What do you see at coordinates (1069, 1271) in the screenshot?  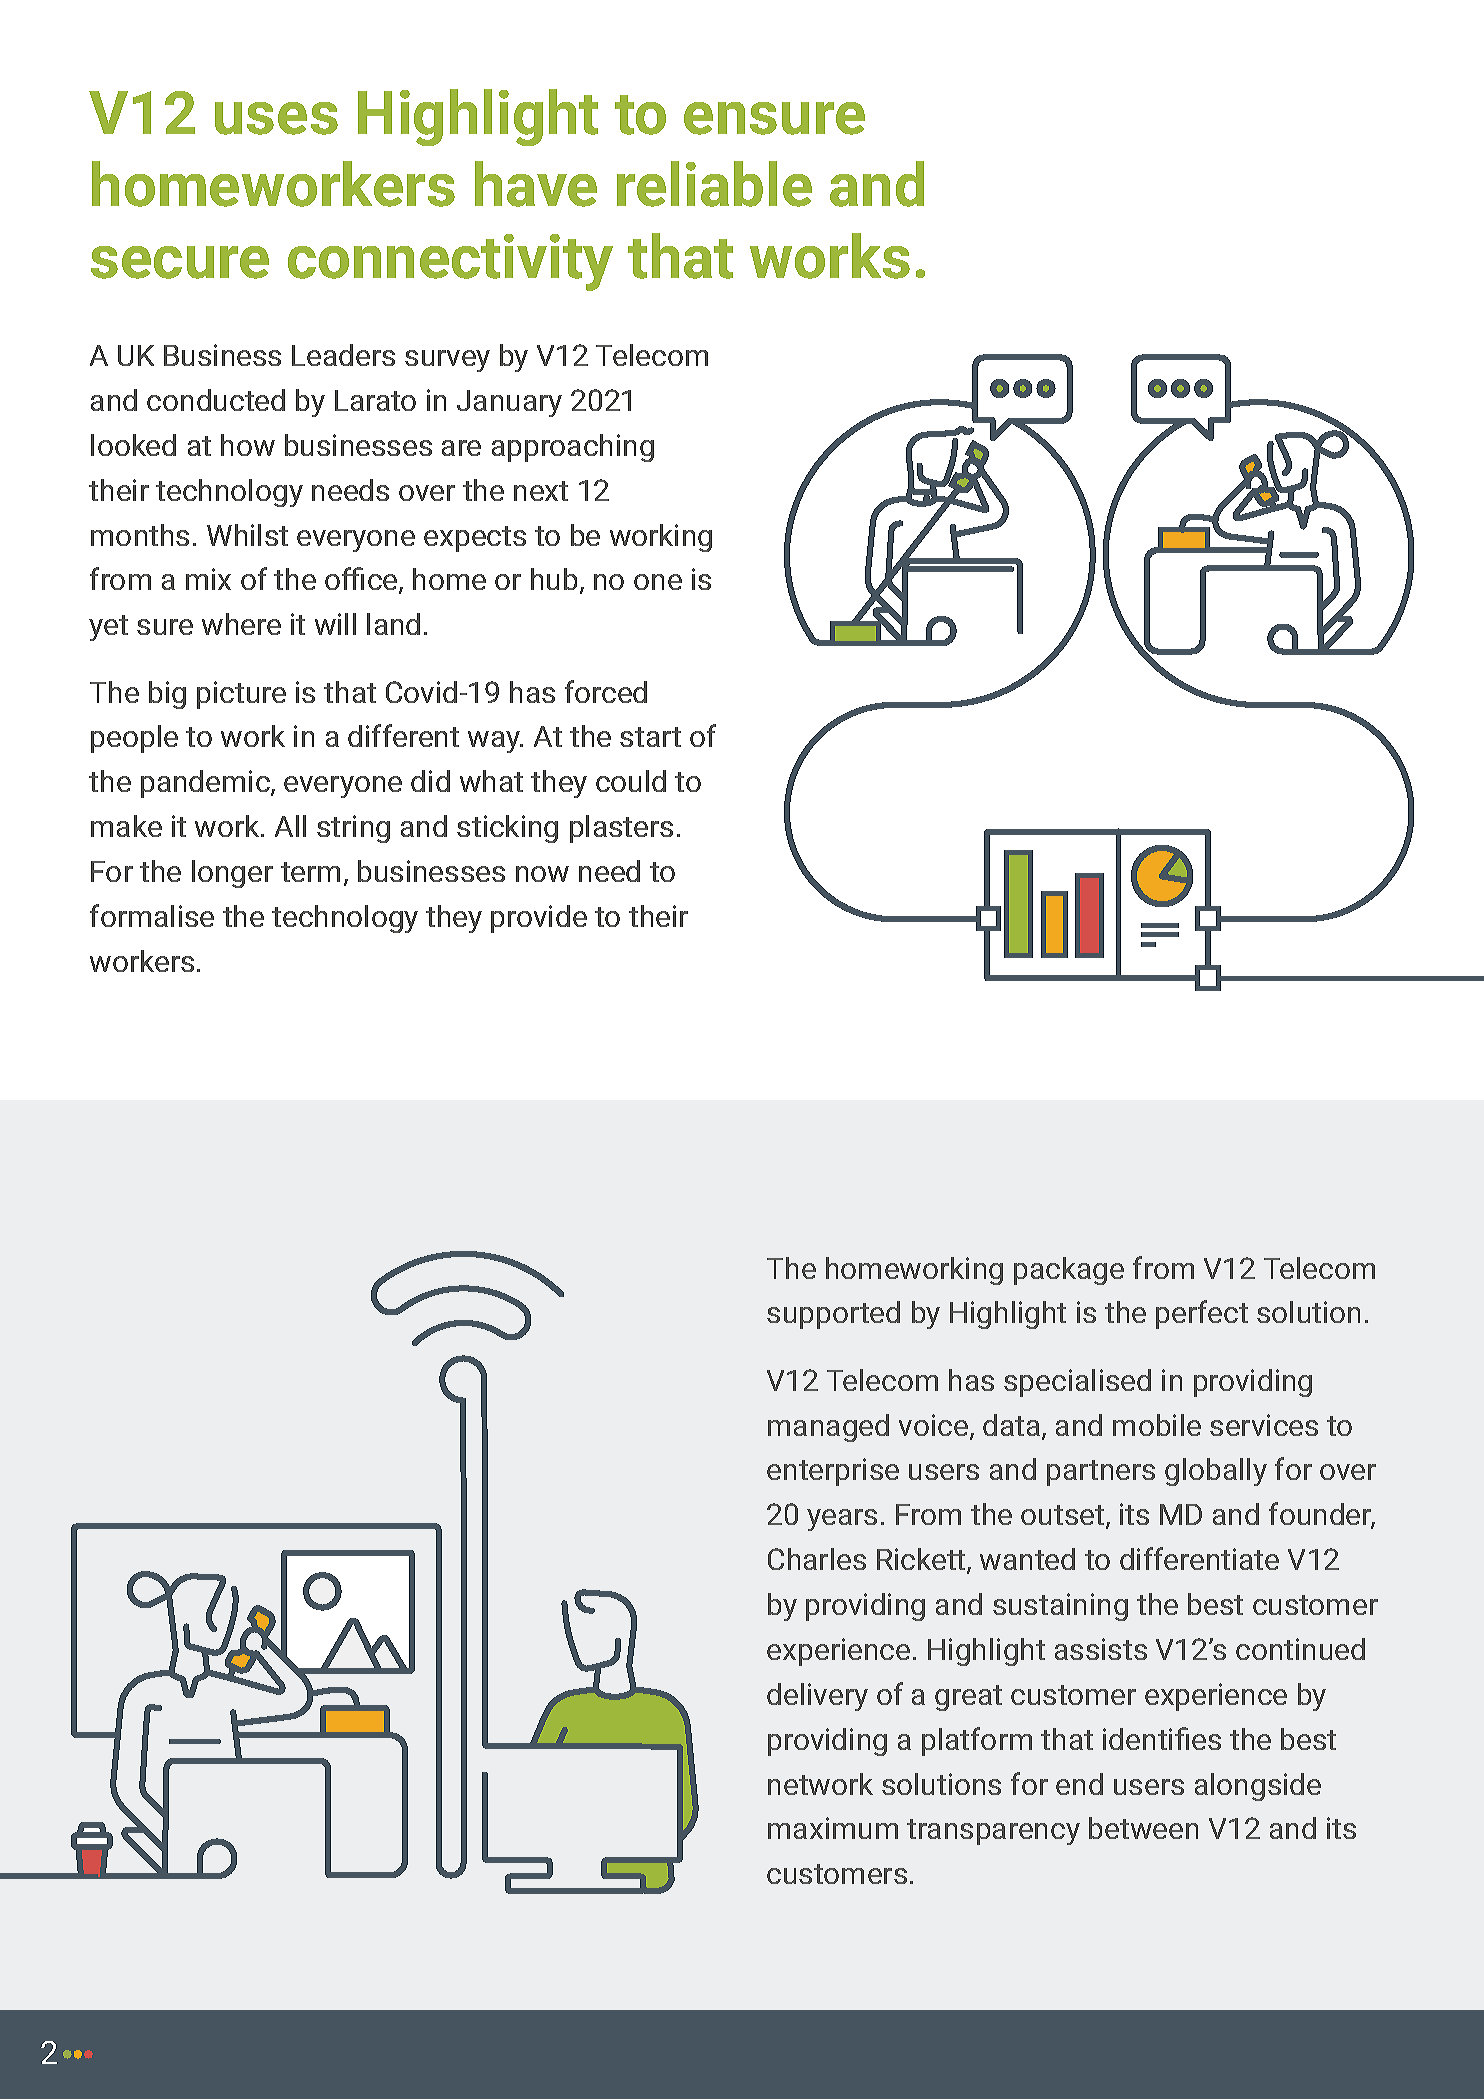 I see `package` at bounding box center [1069, 1271].
